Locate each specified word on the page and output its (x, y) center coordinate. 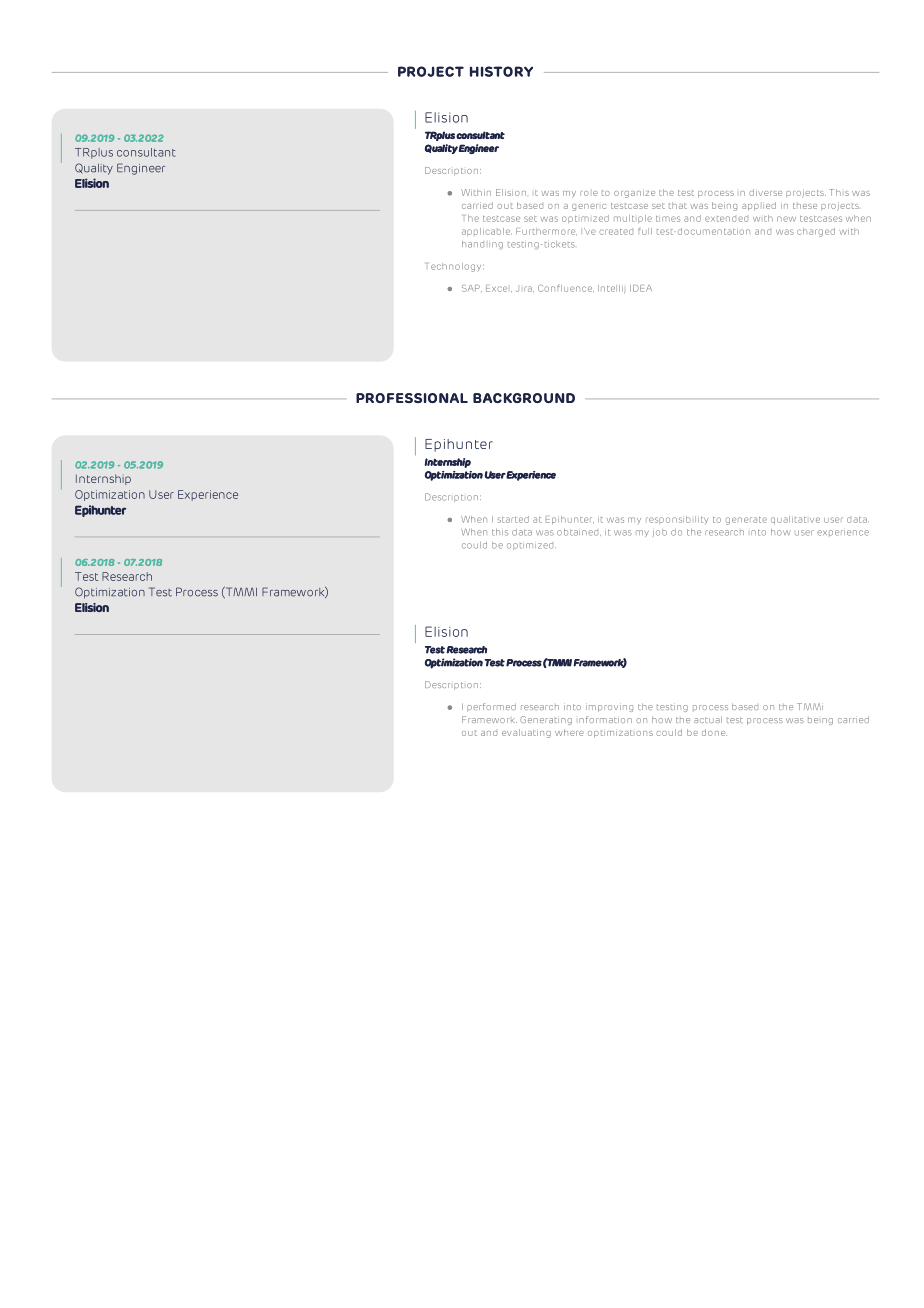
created (616, 232)
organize (634, 193)
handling (482, 245)
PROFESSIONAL (412, 398)
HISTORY (501, 71)
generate (746, 521)
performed (491, 707)
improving (609, 707)
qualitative (795, 520)
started (513, 519)
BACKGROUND (524, 398)
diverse (765, 192)
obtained (579, 532)
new (786, 219)
